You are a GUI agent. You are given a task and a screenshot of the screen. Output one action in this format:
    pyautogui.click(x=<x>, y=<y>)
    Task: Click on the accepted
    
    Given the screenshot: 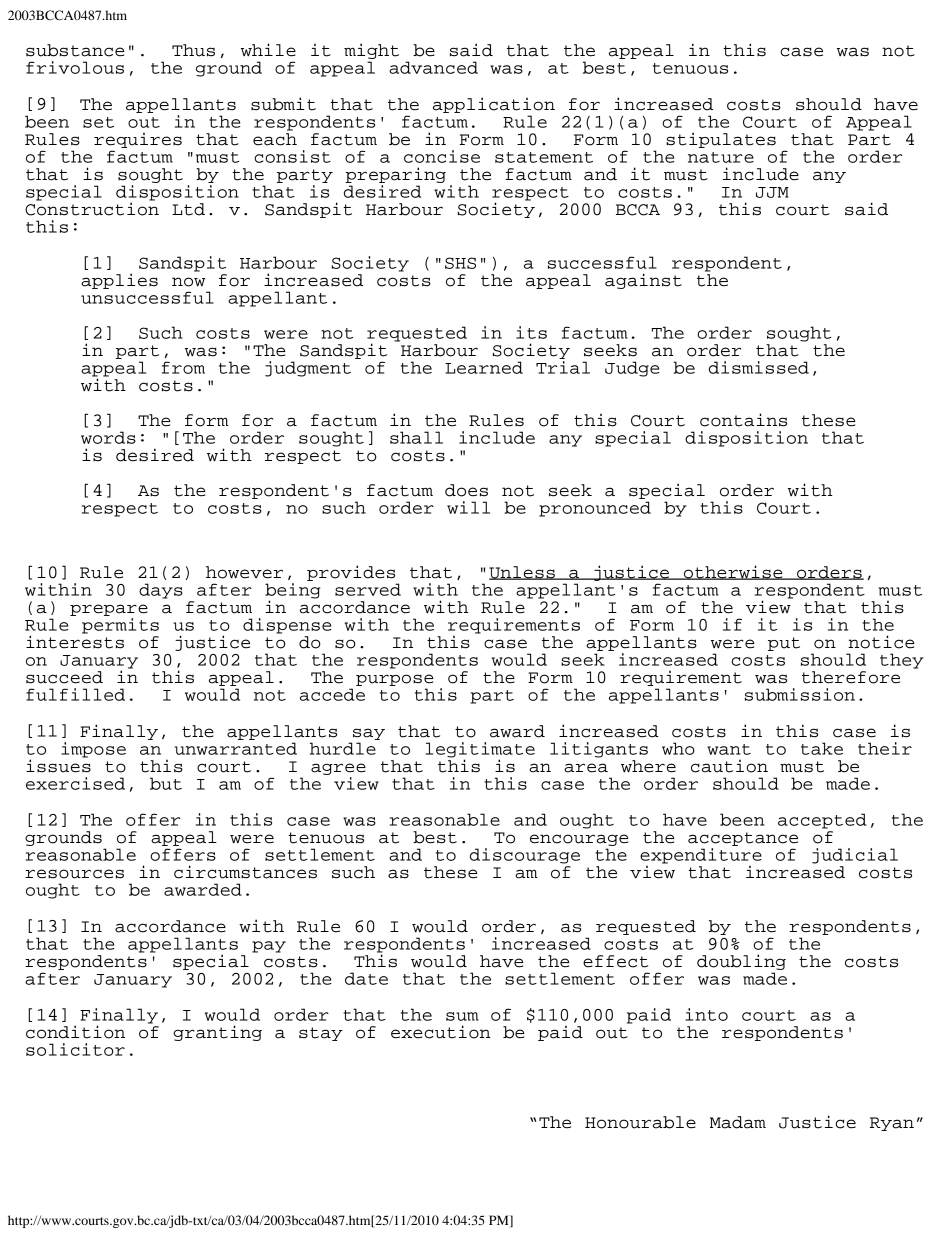 What is the action you would take?
    pyautogui.click(x=822, y=821)
